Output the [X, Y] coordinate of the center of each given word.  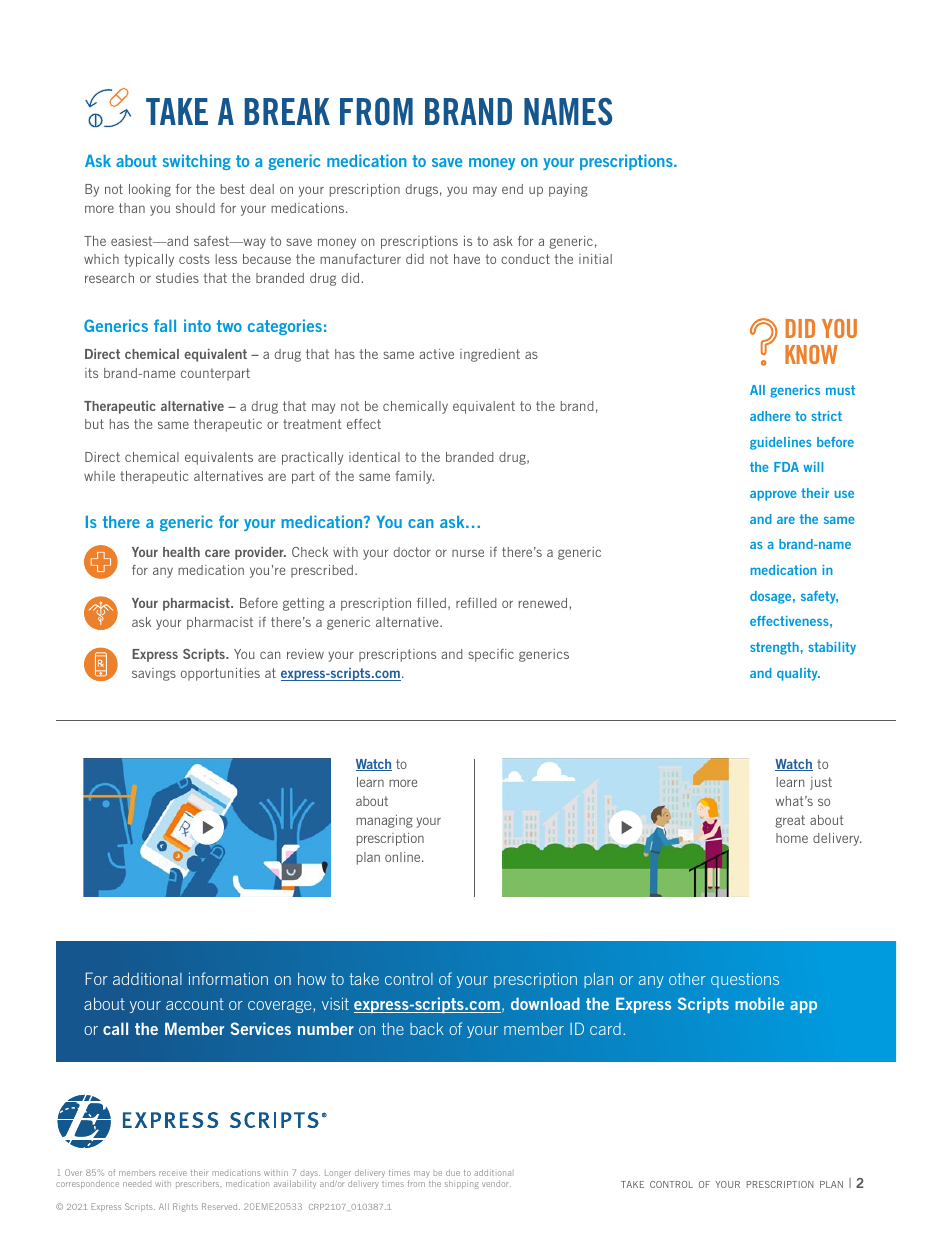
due [453, 1172]
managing [384, 821]
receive [173, 1173]
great [790, 821]
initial [595, 259]
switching [197, 162]
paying [568, 190]
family [414, 477]
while [99, 476]
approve [773, 496]
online [404, 857]
